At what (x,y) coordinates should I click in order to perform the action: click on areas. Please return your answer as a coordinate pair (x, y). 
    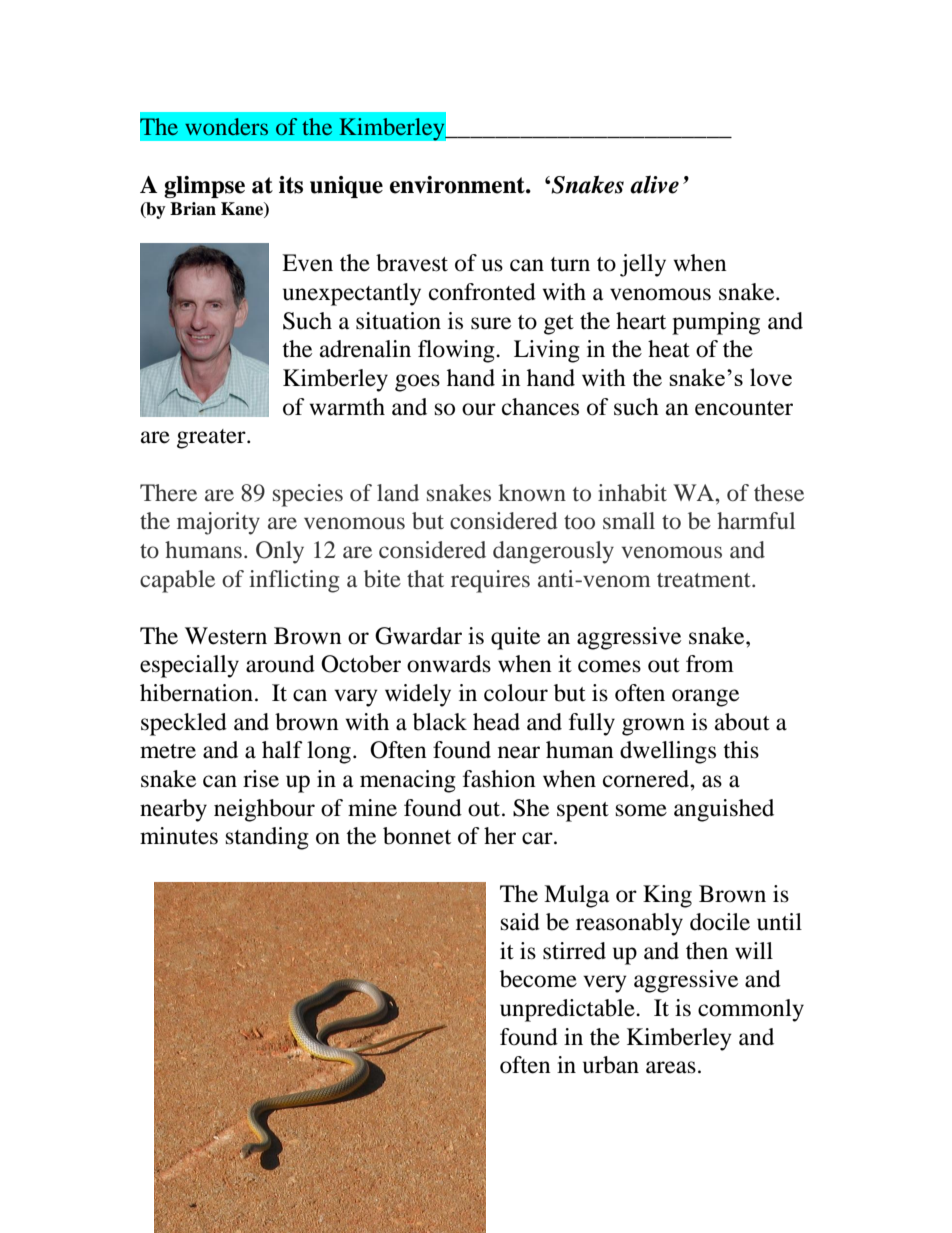
    Looking at the image, I should click on (671, 1067).
